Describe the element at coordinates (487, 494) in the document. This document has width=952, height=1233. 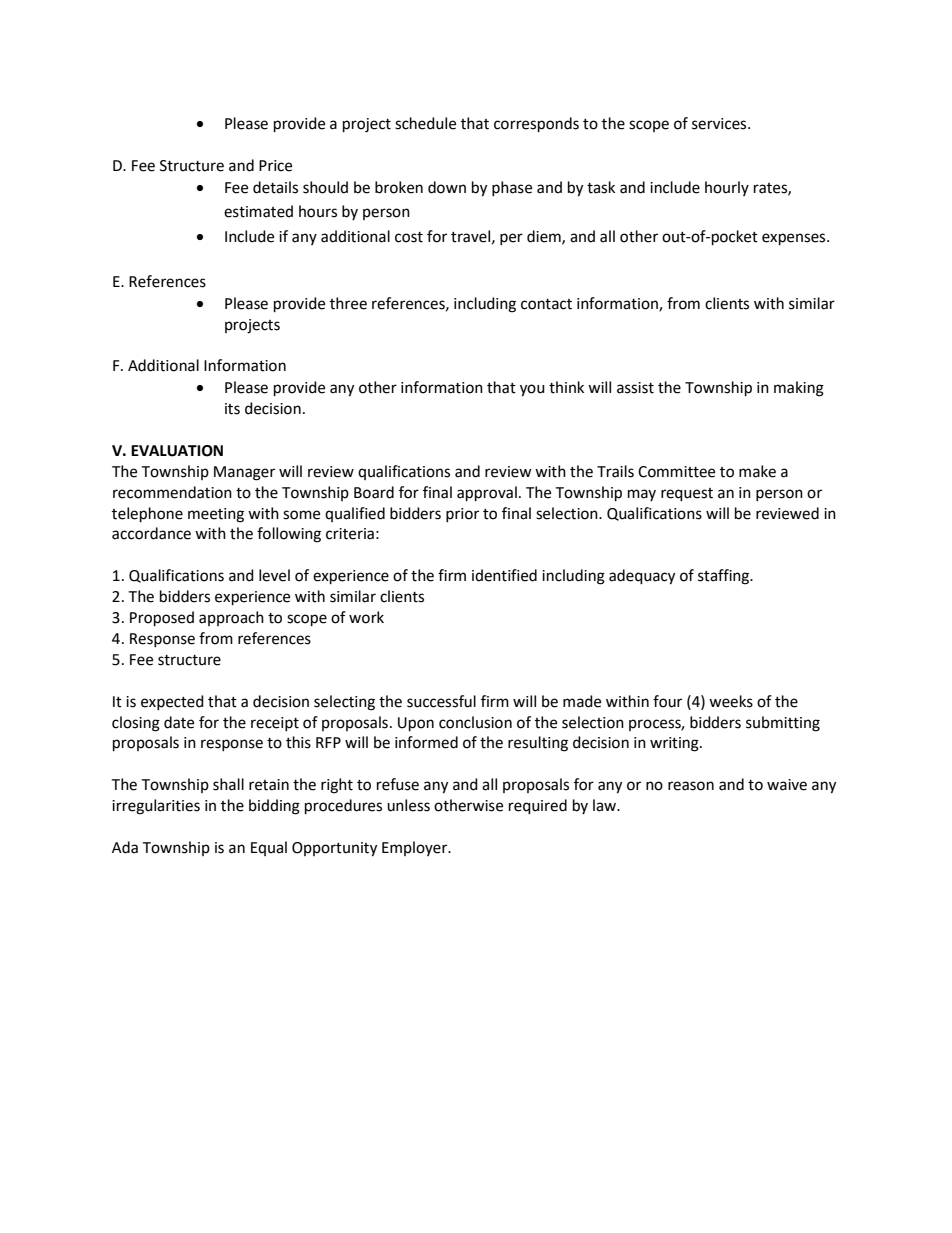
I see `approval` at that location.
